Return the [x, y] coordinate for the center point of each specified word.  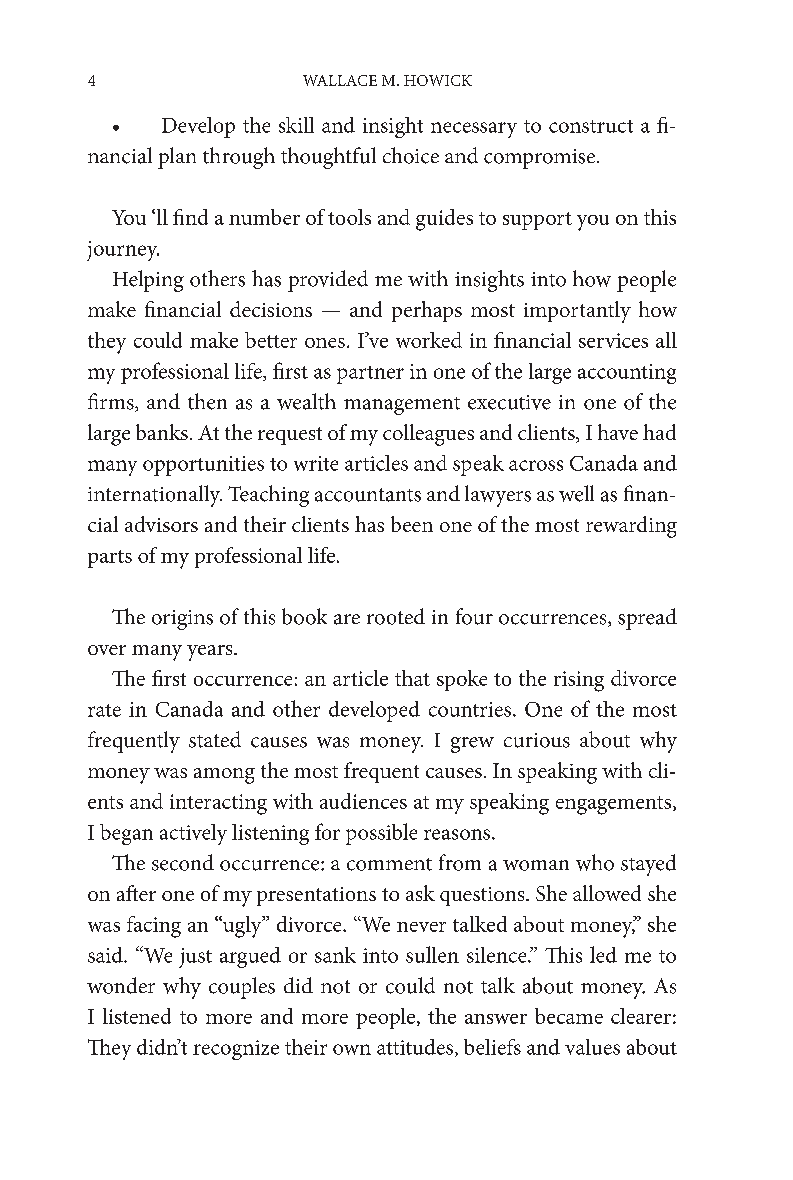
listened [137, 1016]
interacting [218, 804]
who [595, 862]
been [412, 524]
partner [370, 375]
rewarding [631, 527]
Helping [148, 281]
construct [591, 126]
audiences [363, 801]
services [613, 340]
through [239, 158]
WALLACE [340, 80]
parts [110, 559]
